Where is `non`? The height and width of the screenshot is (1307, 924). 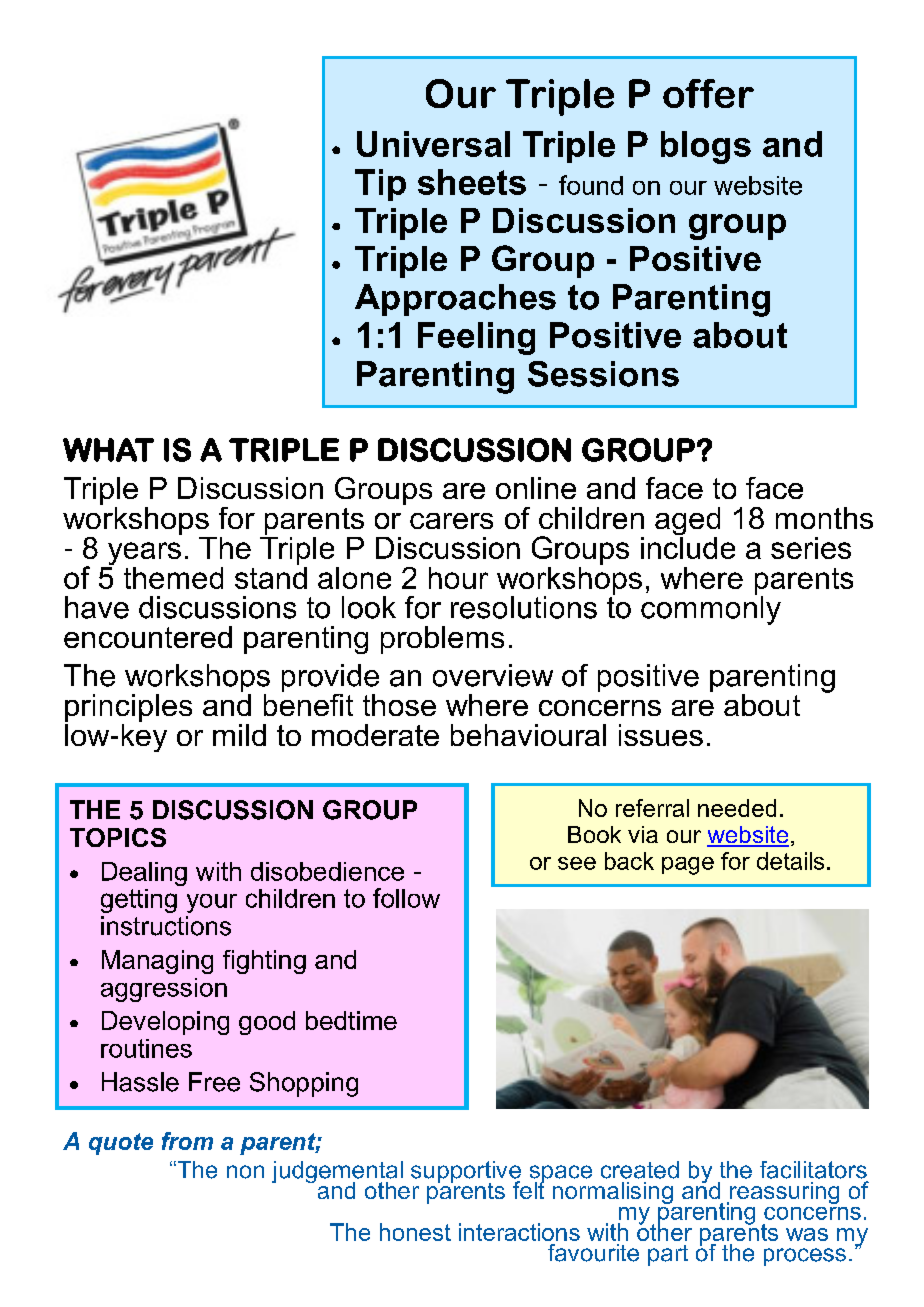 non is located at coordinates (245, 1172).
